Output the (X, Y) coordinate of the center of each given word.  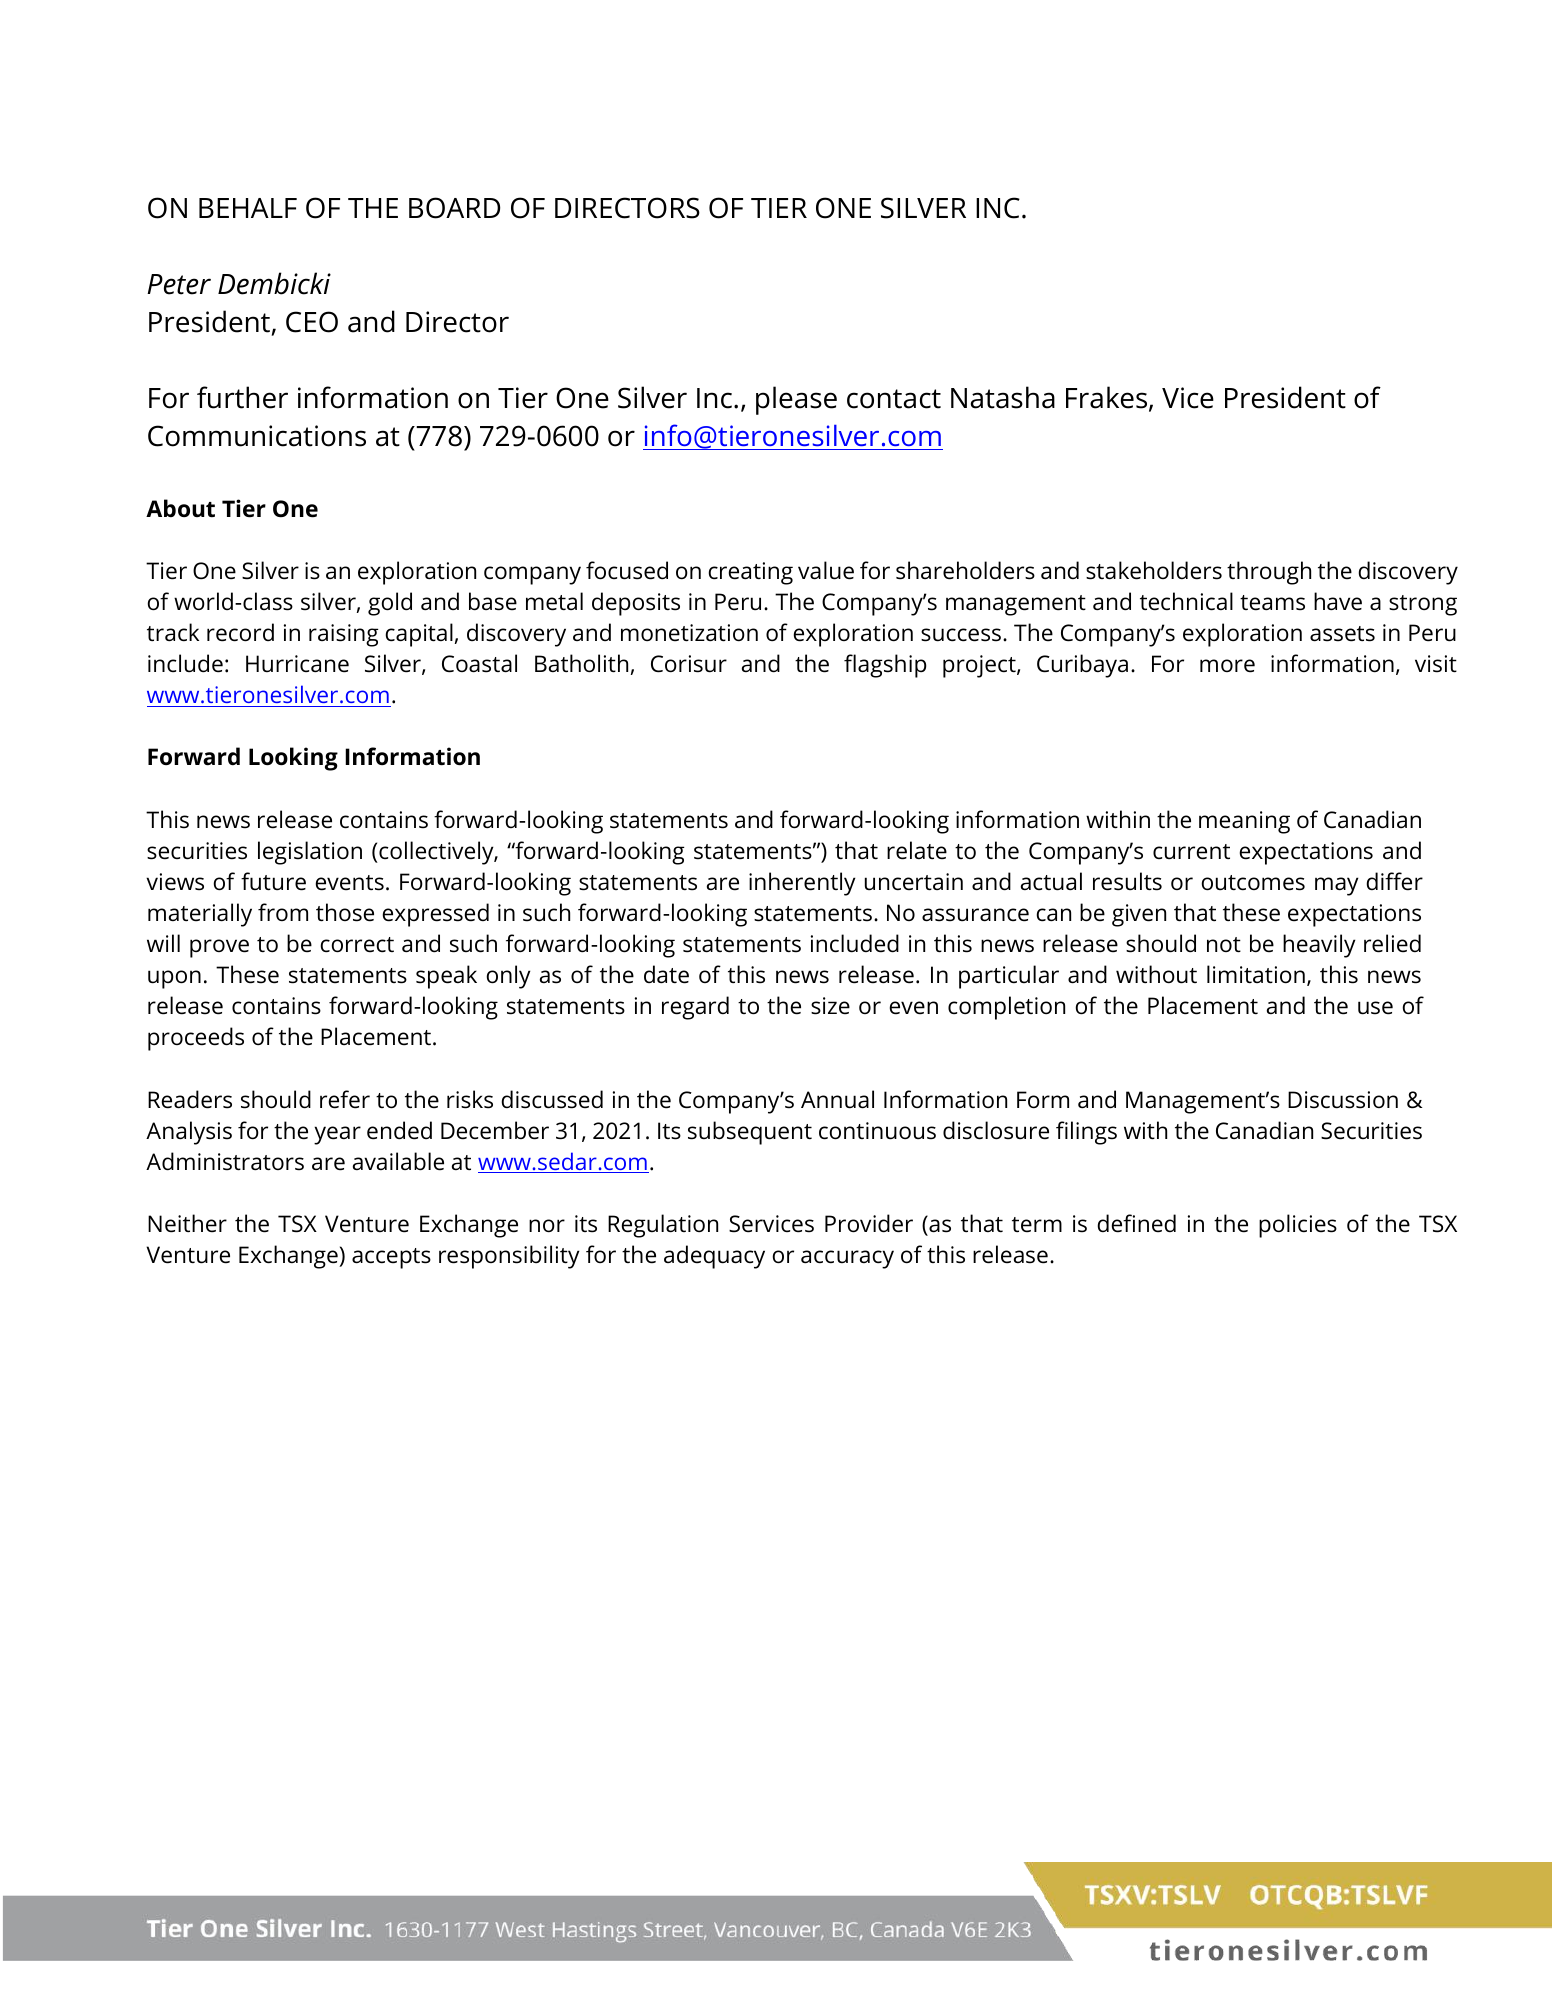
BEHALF (248, 208)
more (1227, 666)
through (1269, 573)
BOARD (454, 208)
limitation (1256, 974)
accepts (391, 1258)
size (830, 1006)
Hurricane (297, 664)
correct (357, 945)
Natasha (1003, 397)
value (826, 570)
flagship (885, 666)
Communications (257, 436)
